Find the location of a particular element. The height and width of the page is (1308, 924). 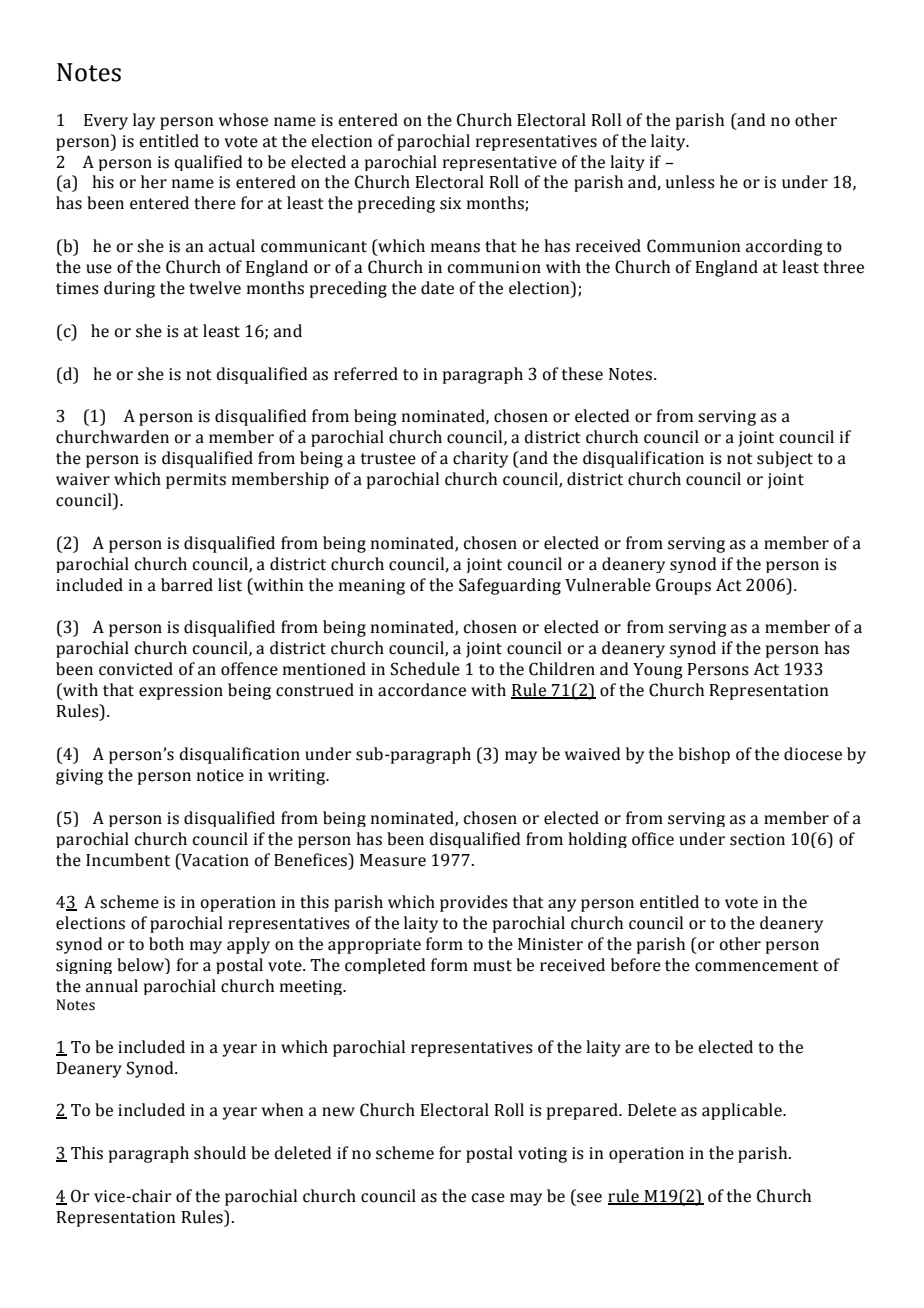

six is located at coordinates (450, 203).
